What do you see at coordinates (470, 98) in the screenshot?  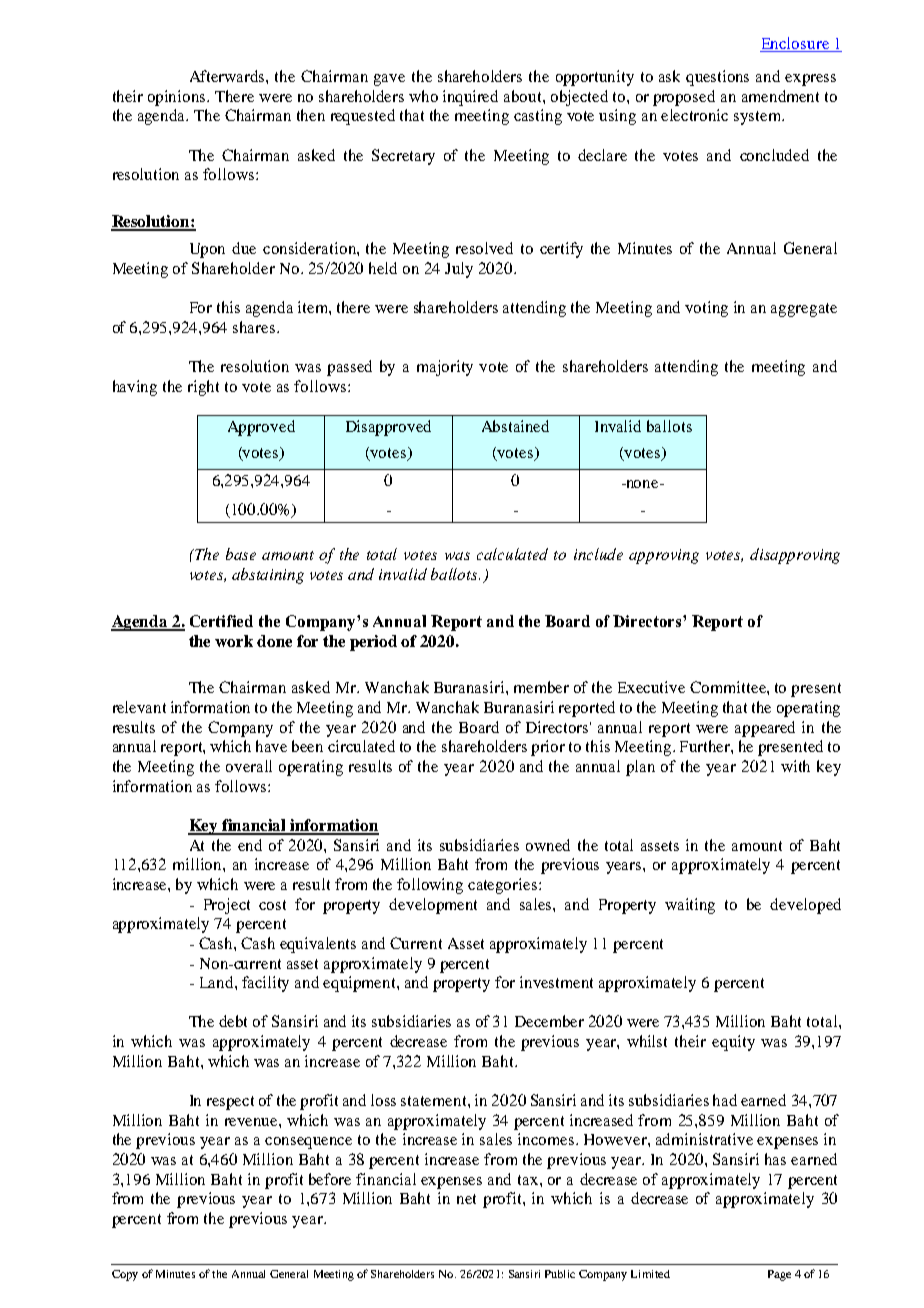 I see `inquired` at bounding box center [470, 98].
